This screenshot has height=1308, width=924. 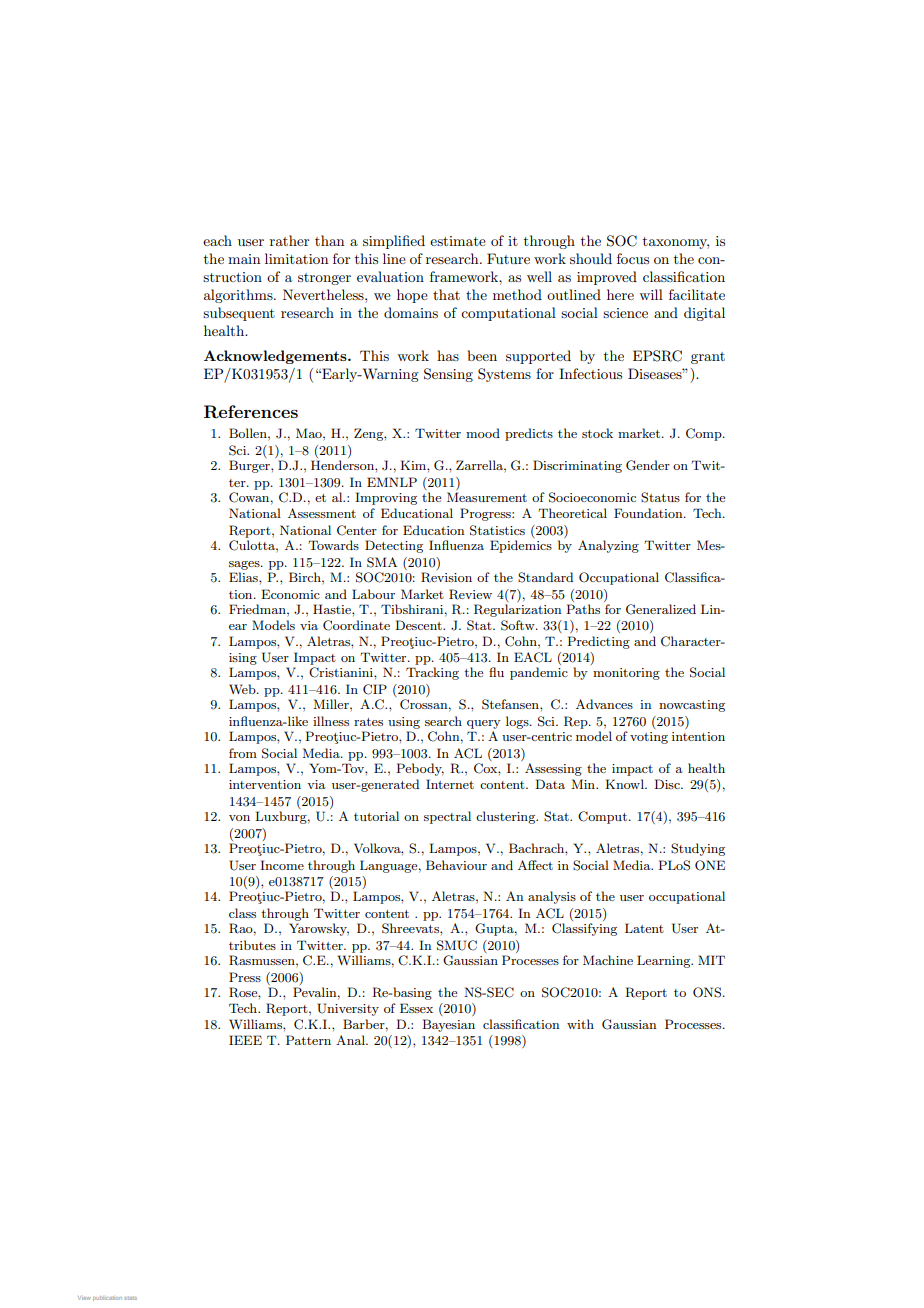 I want to click on focus, so click(x=633, y=258).
